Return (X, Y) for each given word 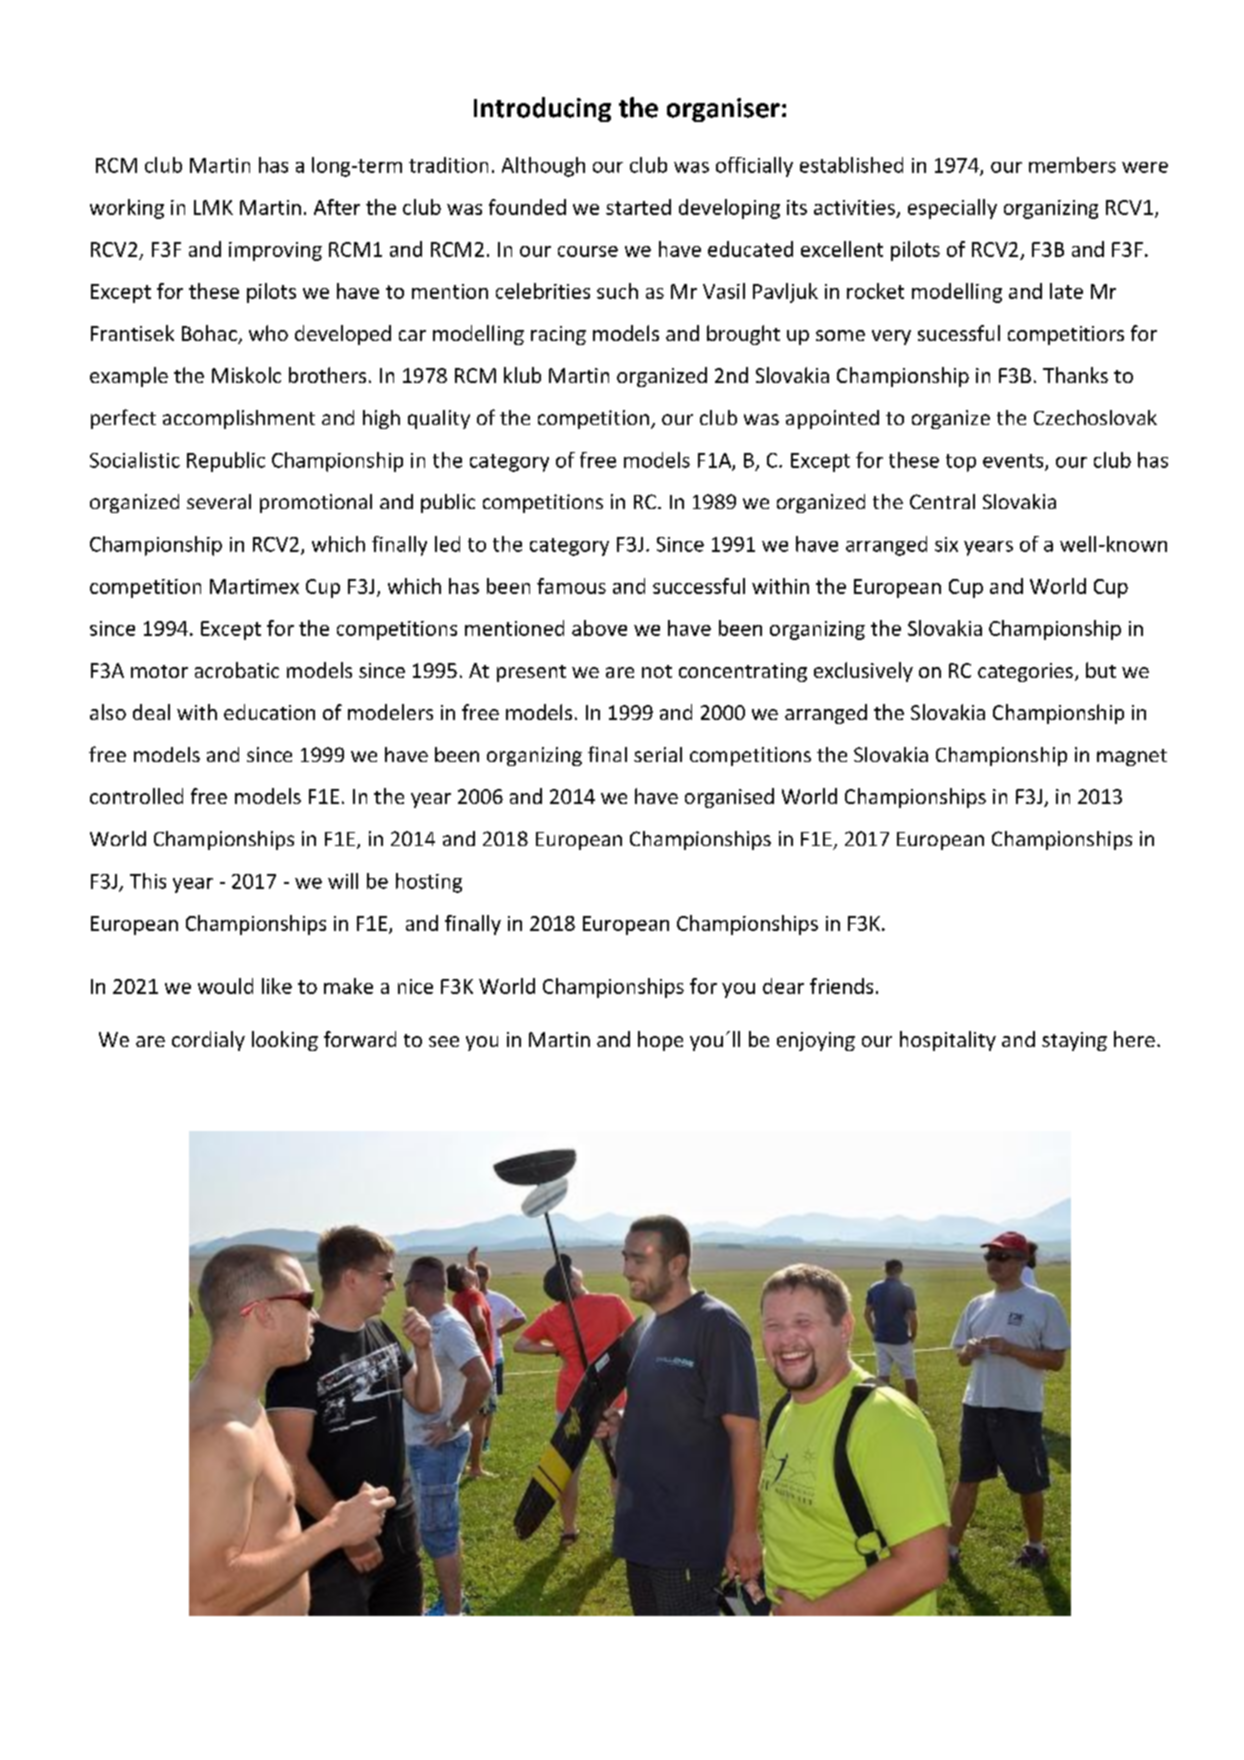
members (1072, 165)
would (225, 986)
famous (571, 586)
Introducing (542, 109)
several (219, 501)
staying (1074, 1041)
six (946, 544)
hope (660, 1041)
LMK (213, 207)
